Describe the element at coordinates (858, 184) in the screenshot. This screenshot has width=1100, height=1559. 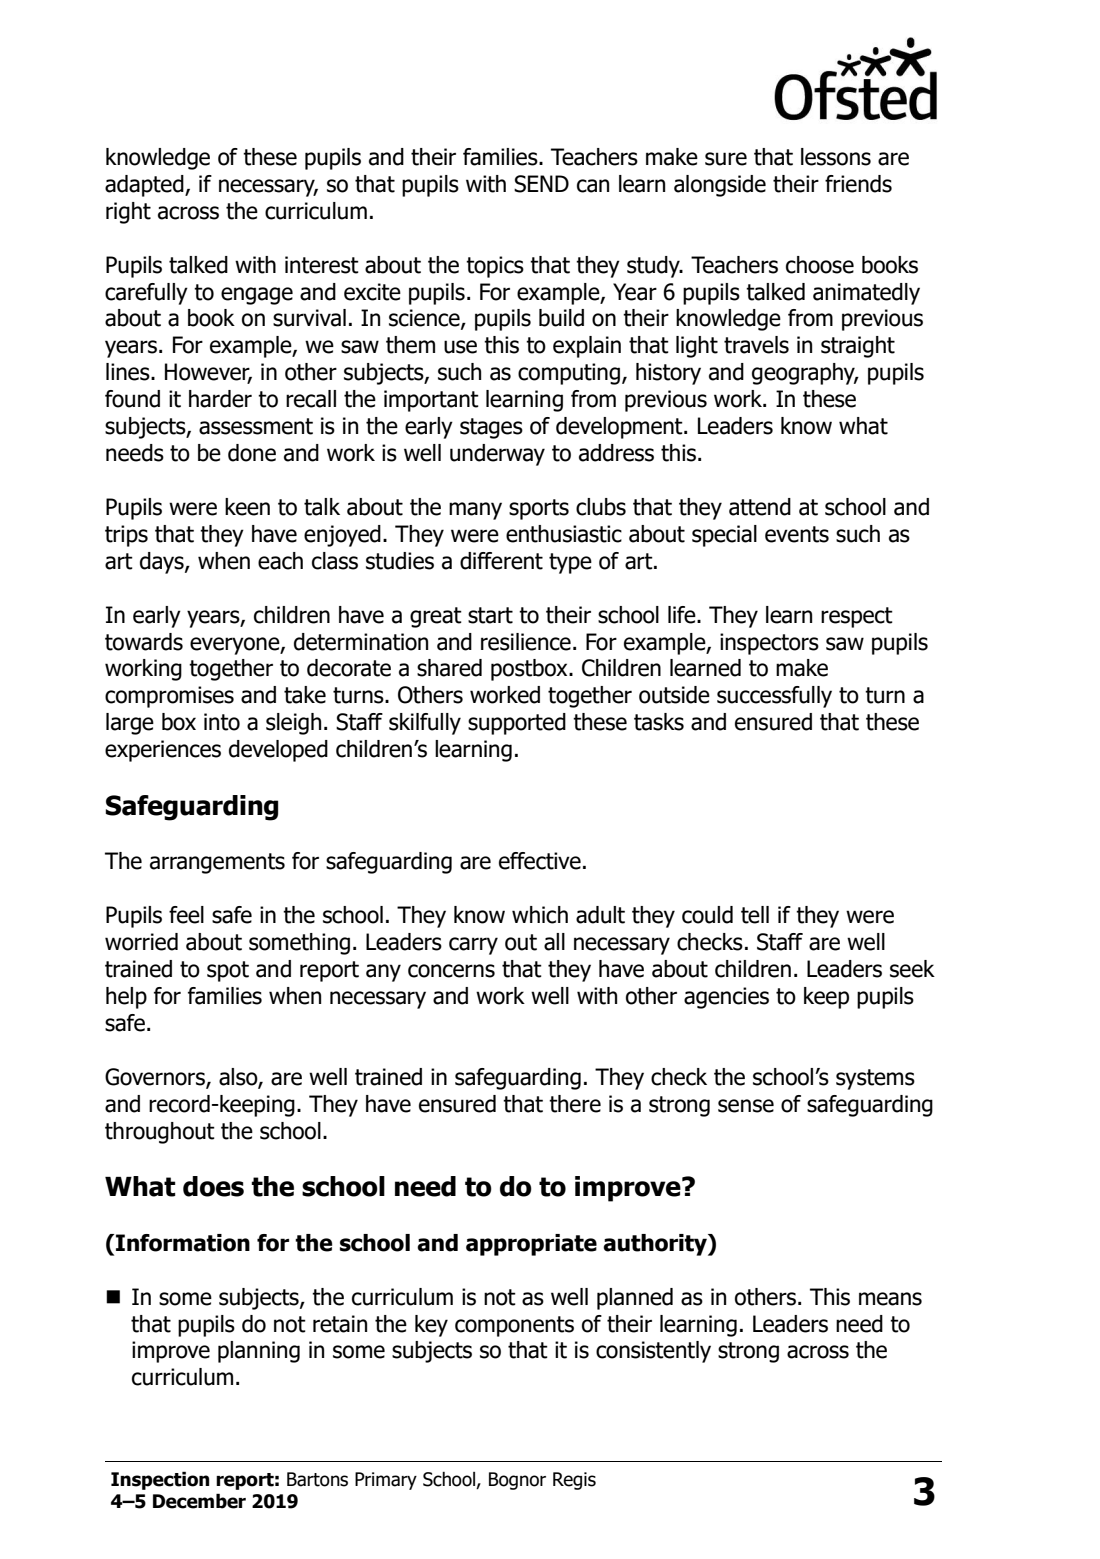
I see `friends` at that location.
